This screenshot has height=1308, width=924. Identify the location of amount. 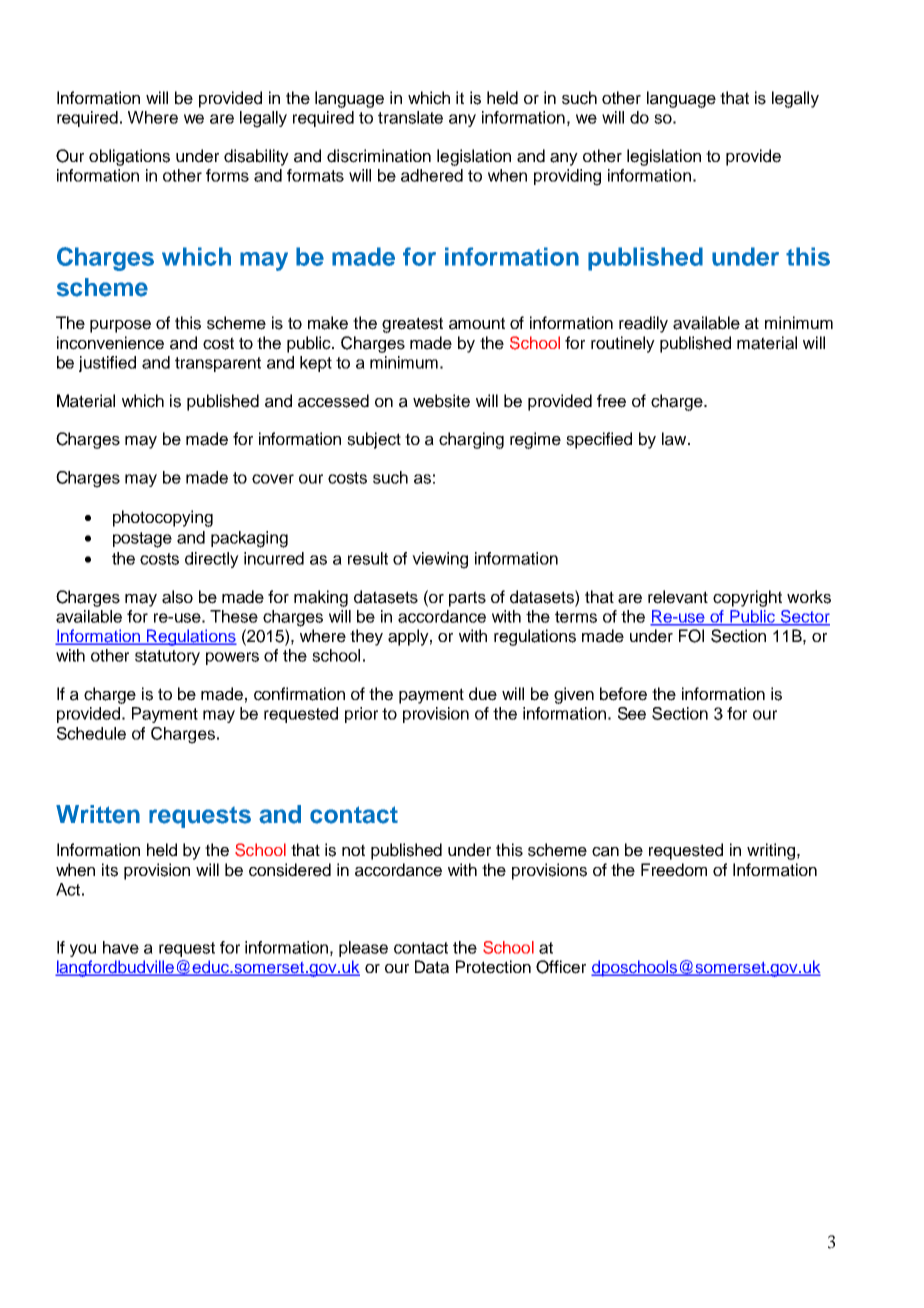
(477, 323).
